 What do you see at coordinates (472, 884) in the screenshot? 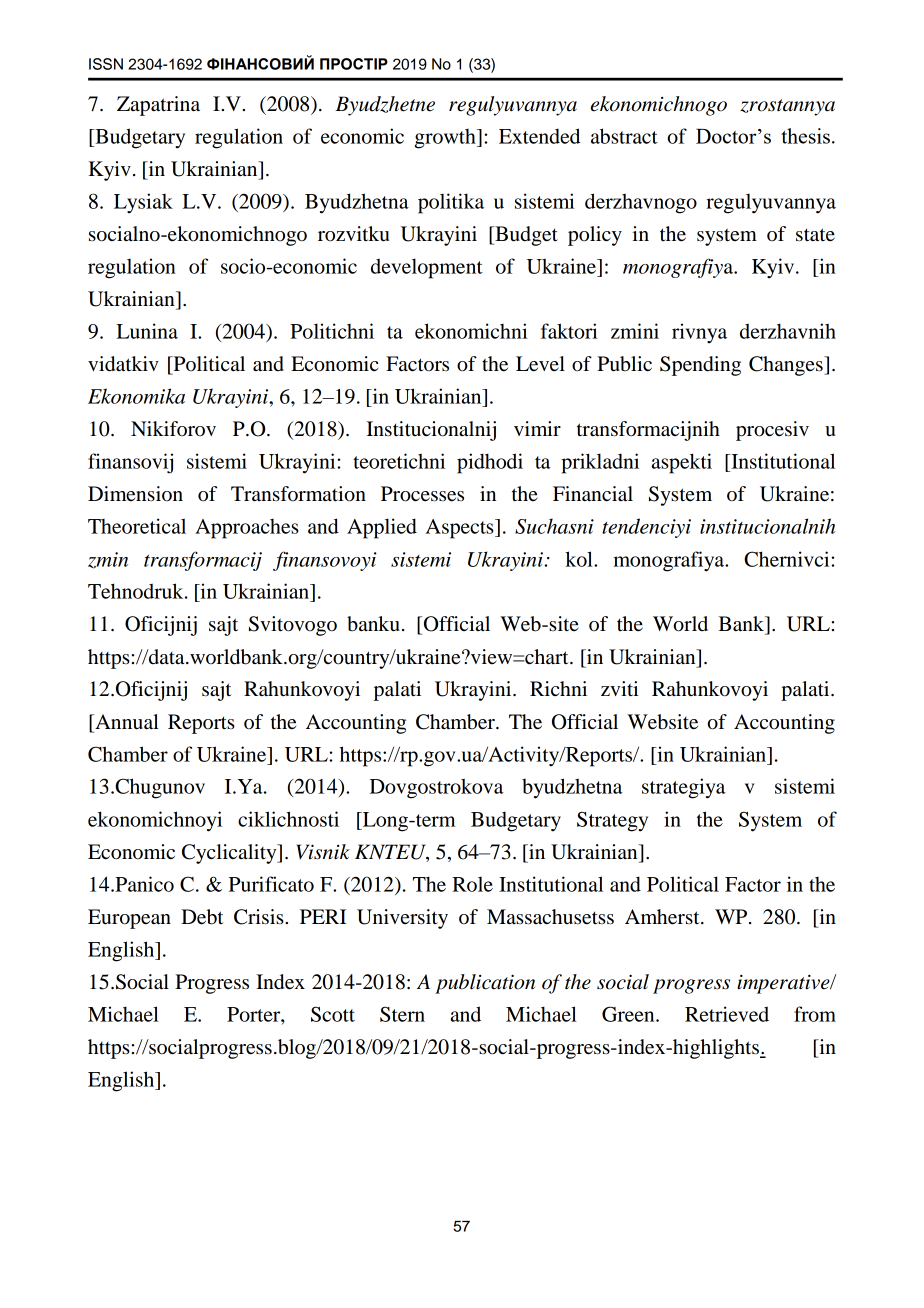
I see `Role` at bounding box center [472, 884].
